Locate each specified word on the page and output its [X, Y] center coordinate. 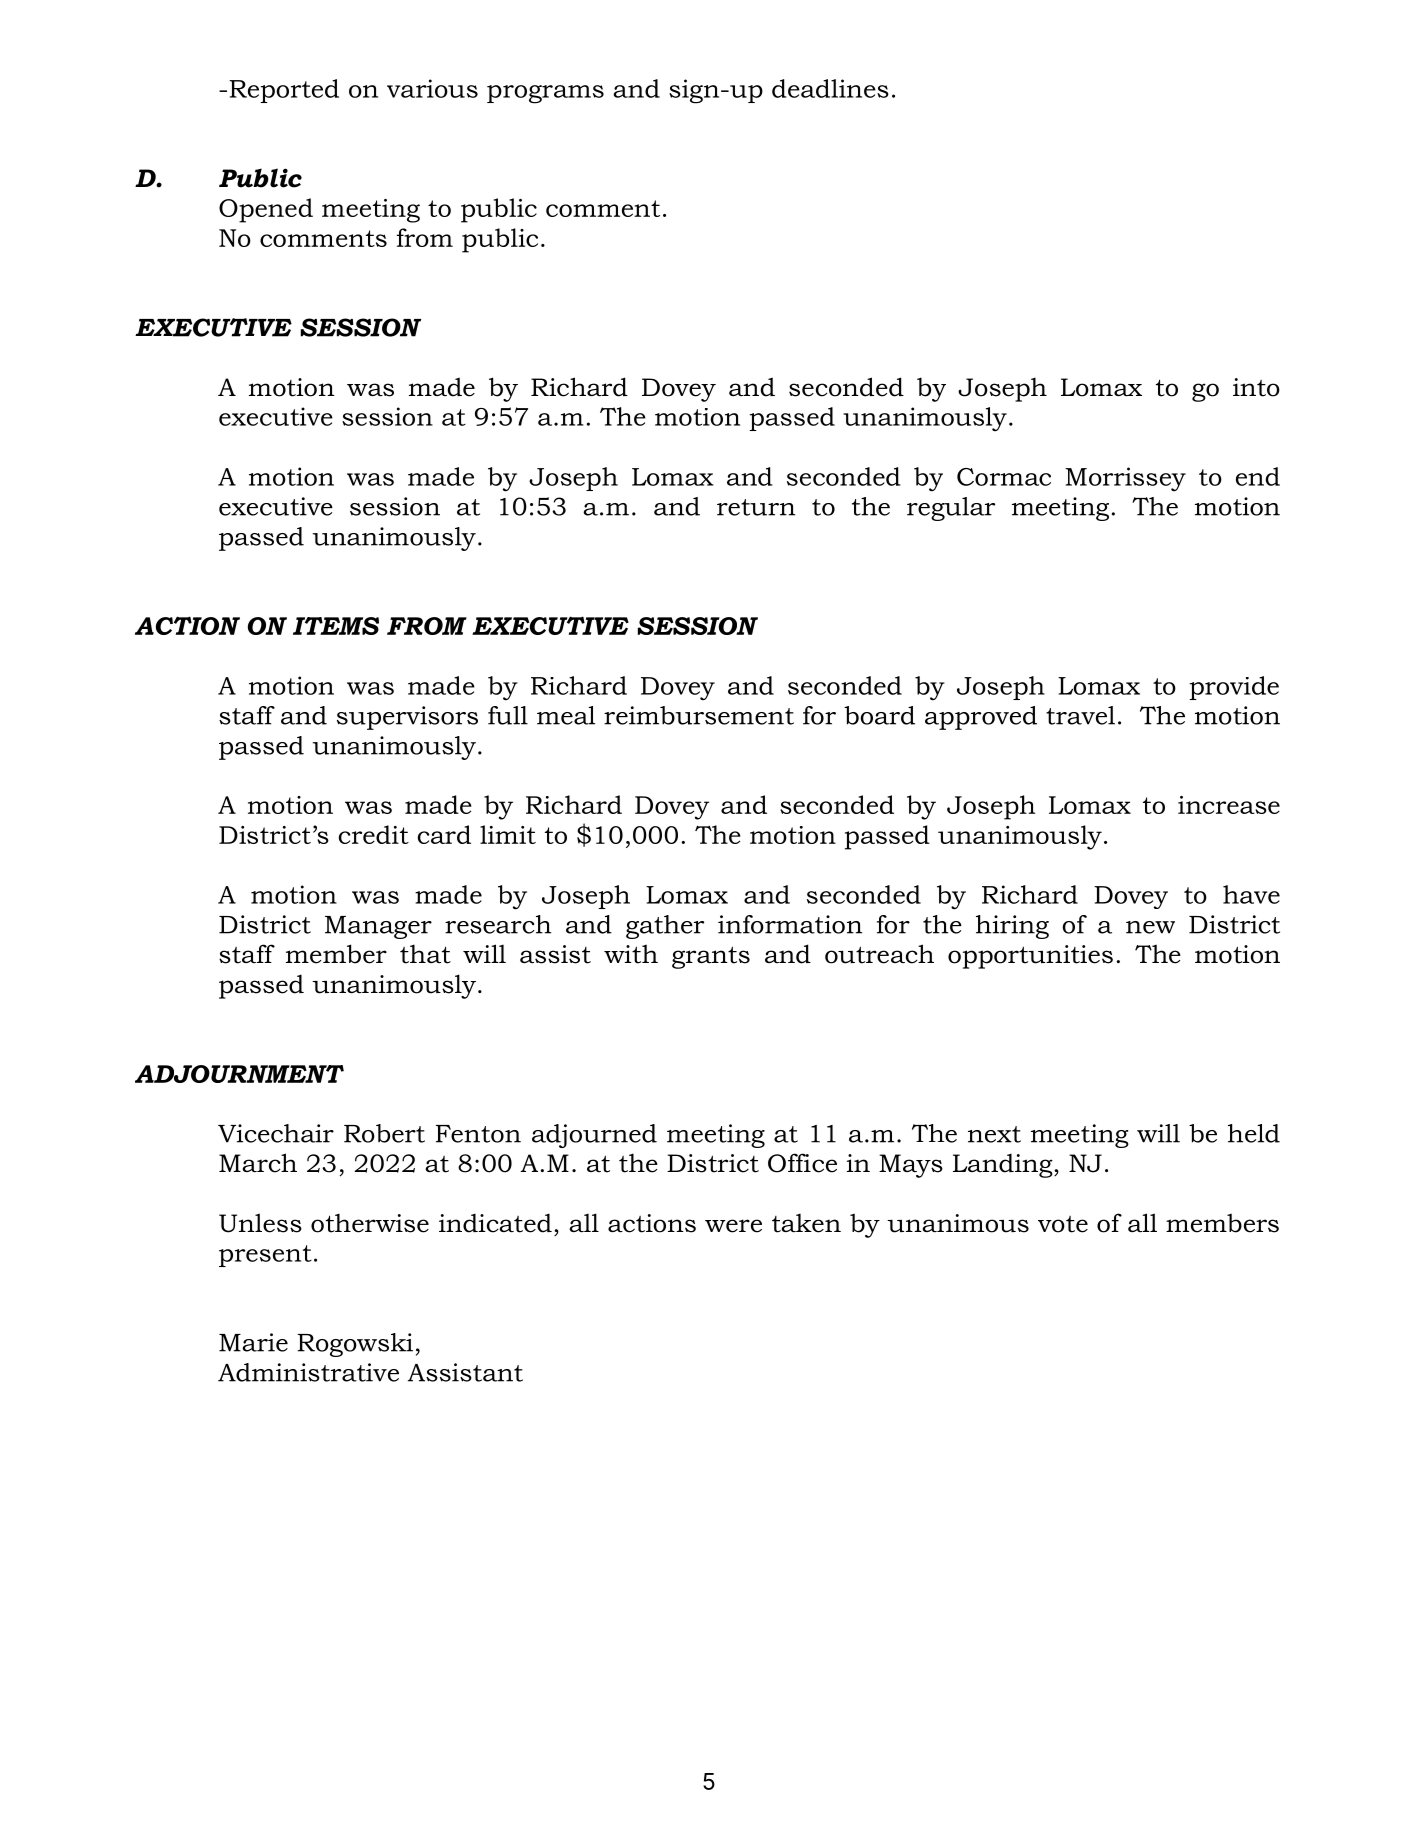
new [1150, 927]
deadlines [830, 88]
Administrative [308, 1372]
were [733, 1226]
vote [1063, 1224]
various [432, 88]
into [1256, 387]
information [790, 924]
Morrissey [1125, 479]
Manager [378, 927]
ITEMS [336, 626]
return [756, 507]
